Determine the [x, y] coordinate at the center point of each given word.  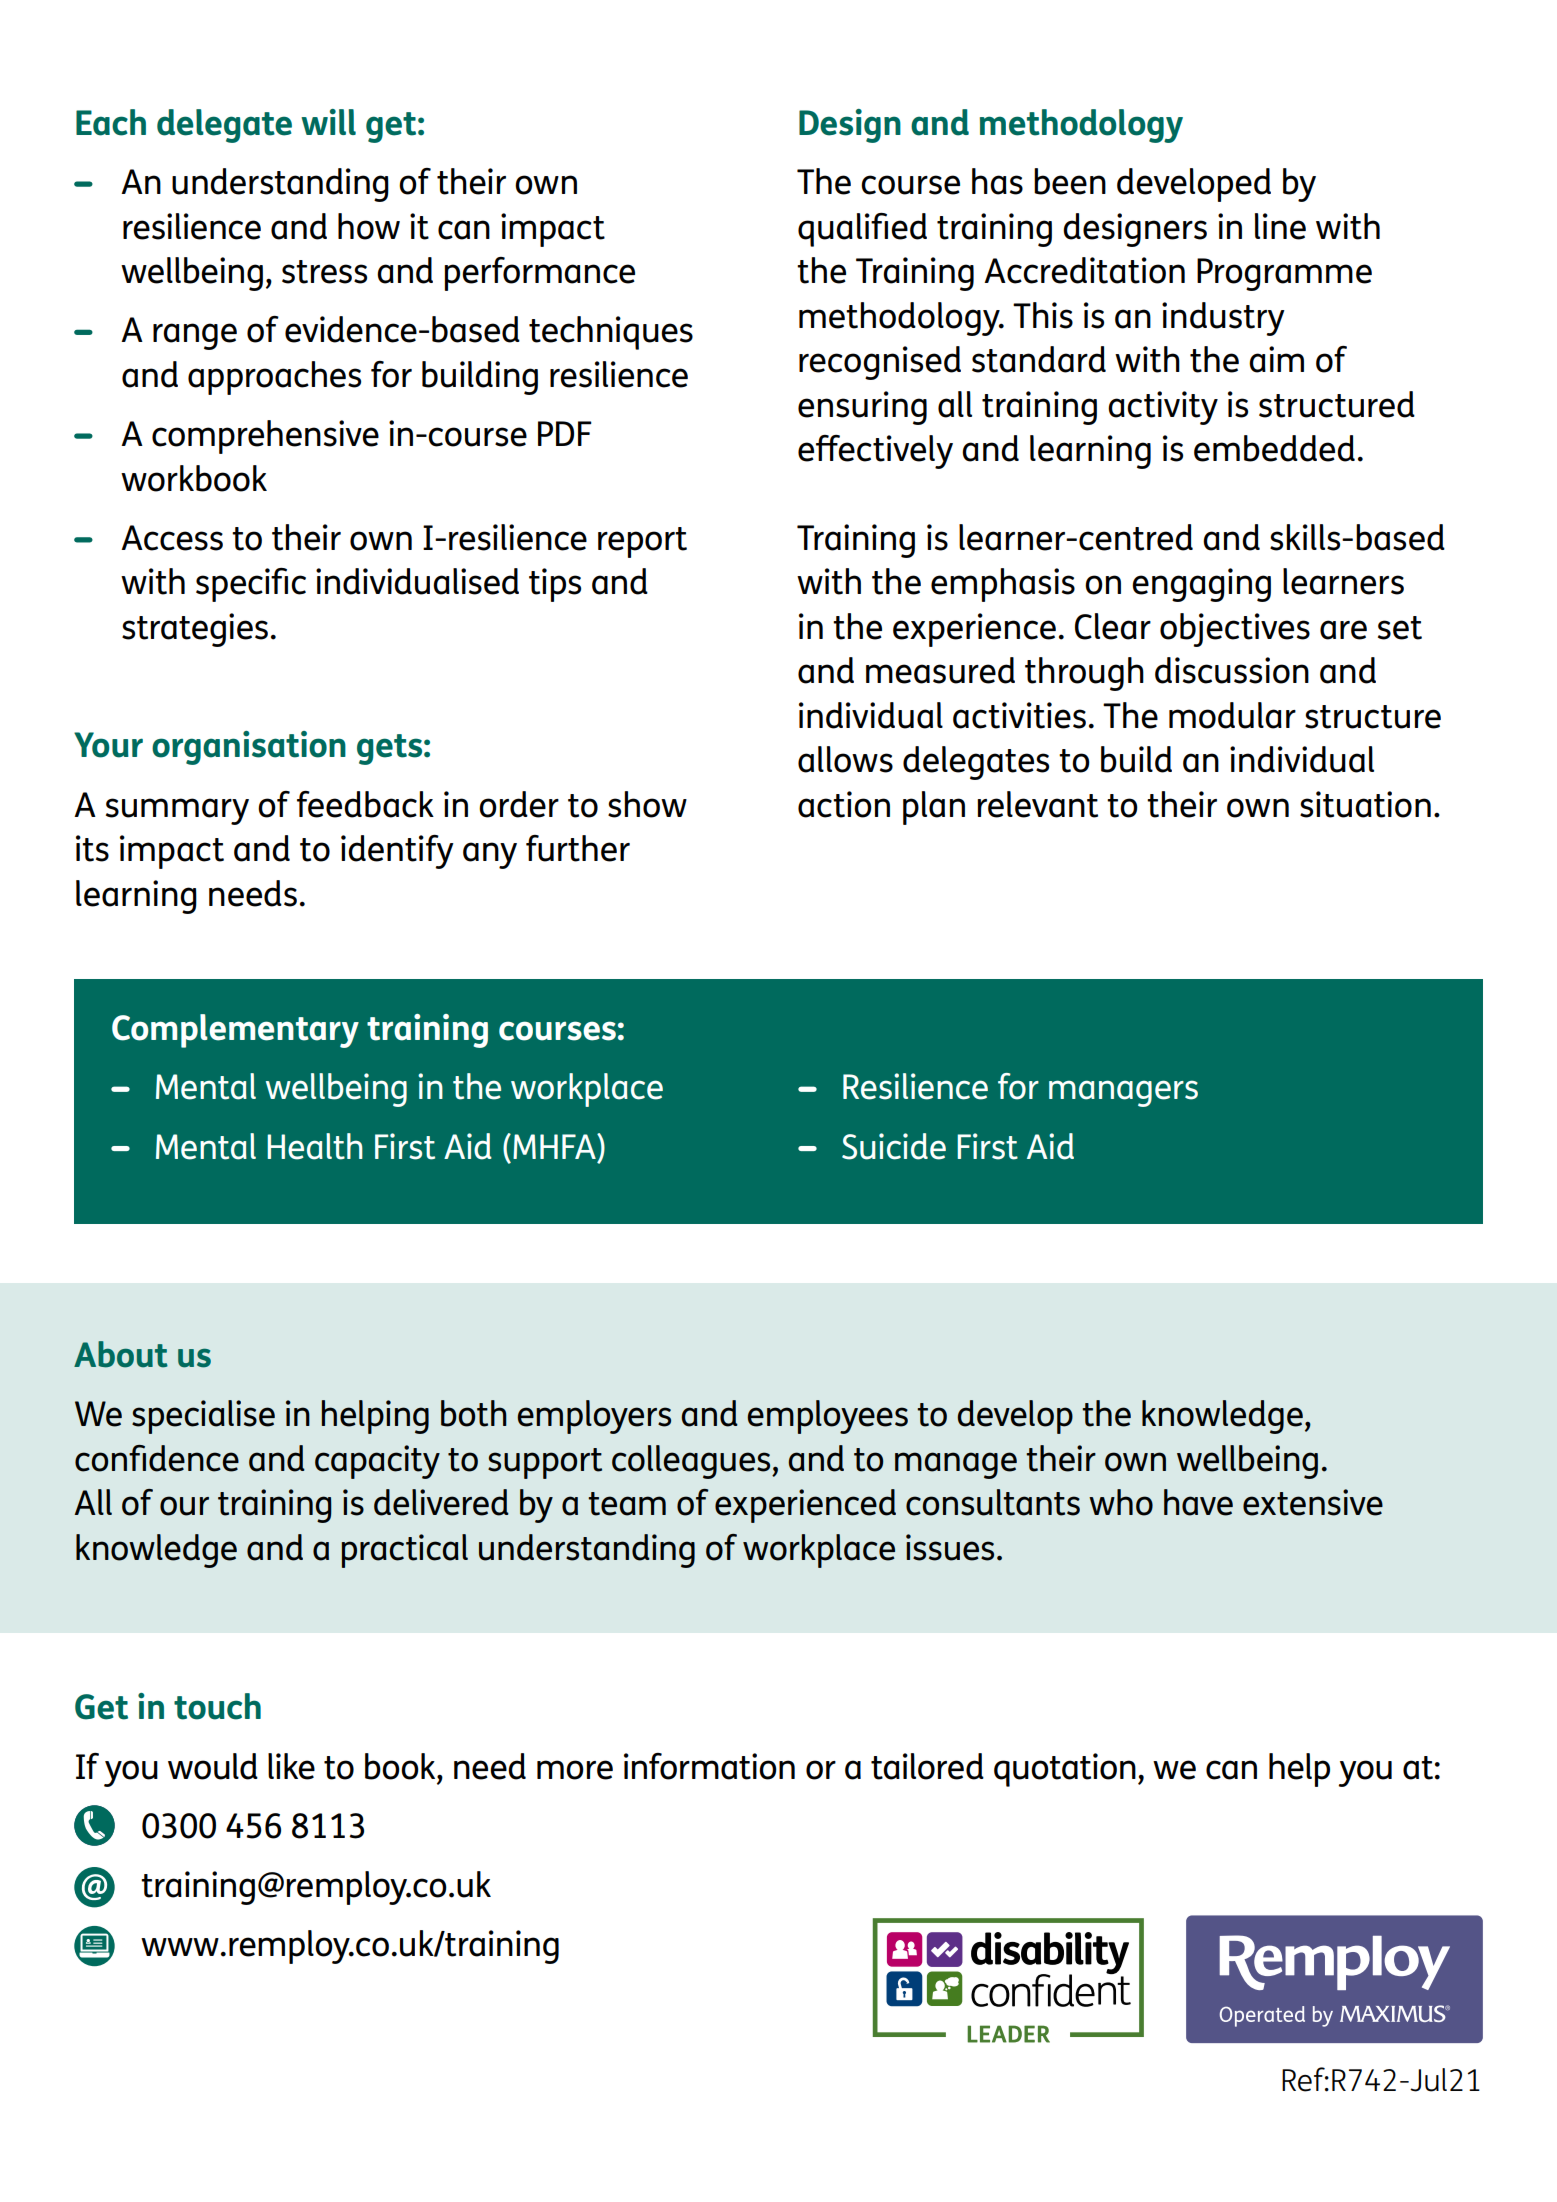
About [121, 1354]
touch [217, 1706]
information [709, 1766]
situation [1365, 804]
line [1280, 226]
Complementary [235, 1031]
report [642, 542]
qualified [862, 230]
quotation [1065, 1770]
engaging [1201, 585]
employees [827, 1417]
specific [251, 585]
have [1198, 1502]
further [578, 848]
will [328, 122]
